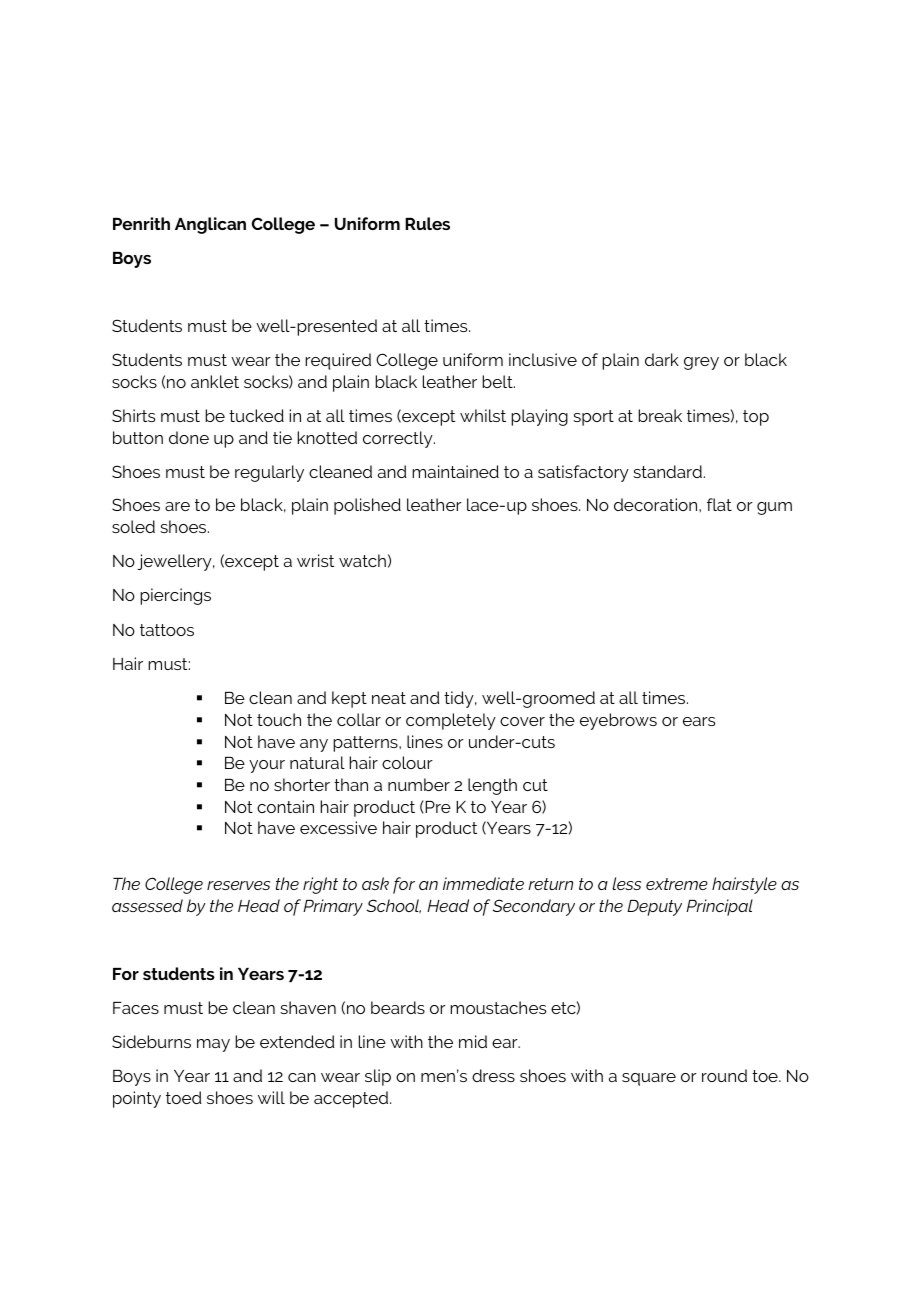 The image size is (924, 1308). I want to click on soled, so click(133, 526).
